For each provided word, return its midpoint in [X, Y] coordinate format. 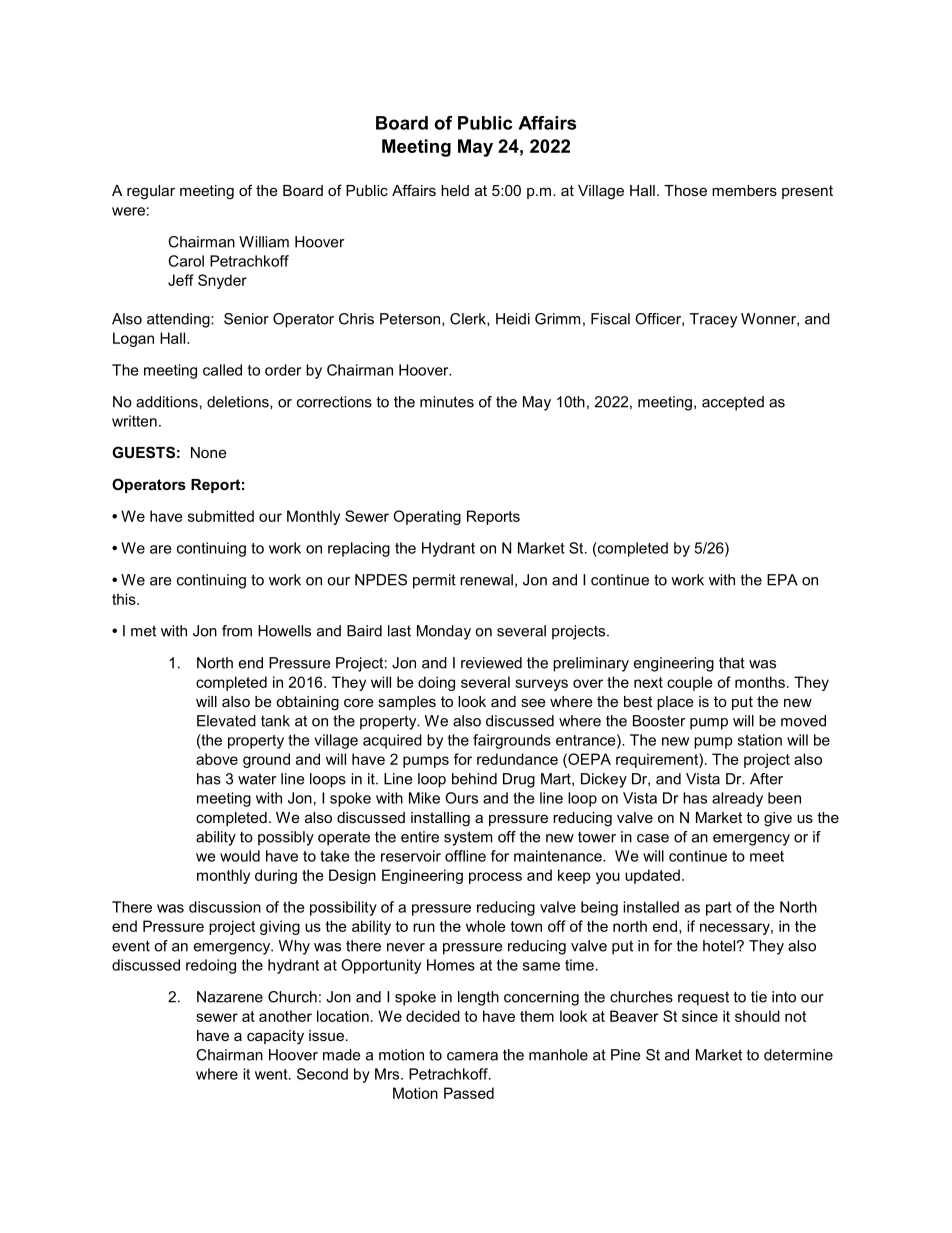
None [209, 452]
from [237, 631]
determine [798, 1055]
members [744, 190]
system [468, 838]
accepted [733, 403]
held [455, 190]
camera [472, 1056]
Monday [444, 632]
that [732, 663]
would [240, 856]
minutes [447, 402]
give [778, 819]
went [272, 1074]
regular [151, 192]
